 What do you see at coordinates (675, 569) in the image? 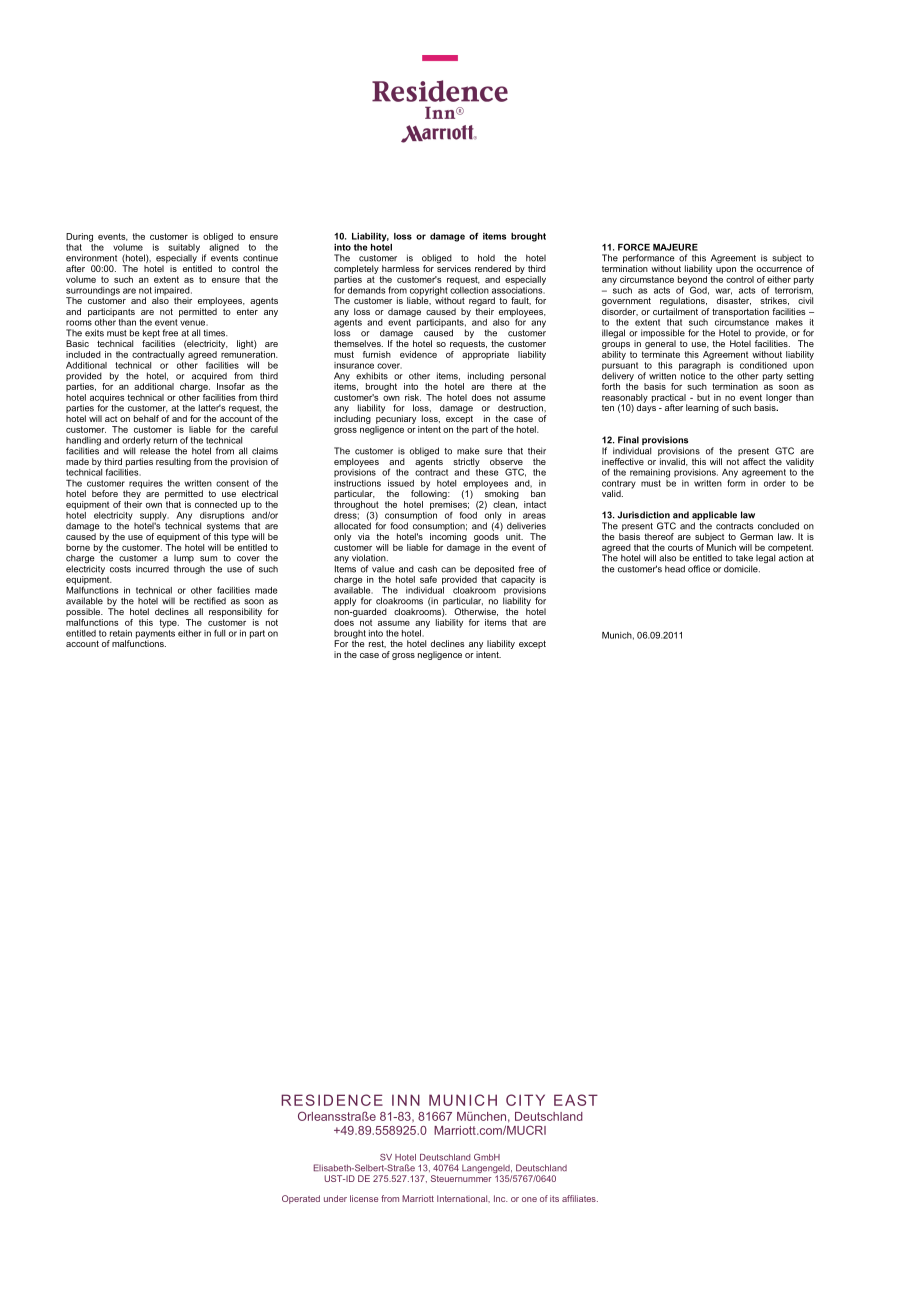
I see `head` at bounding box center [675, 569].
